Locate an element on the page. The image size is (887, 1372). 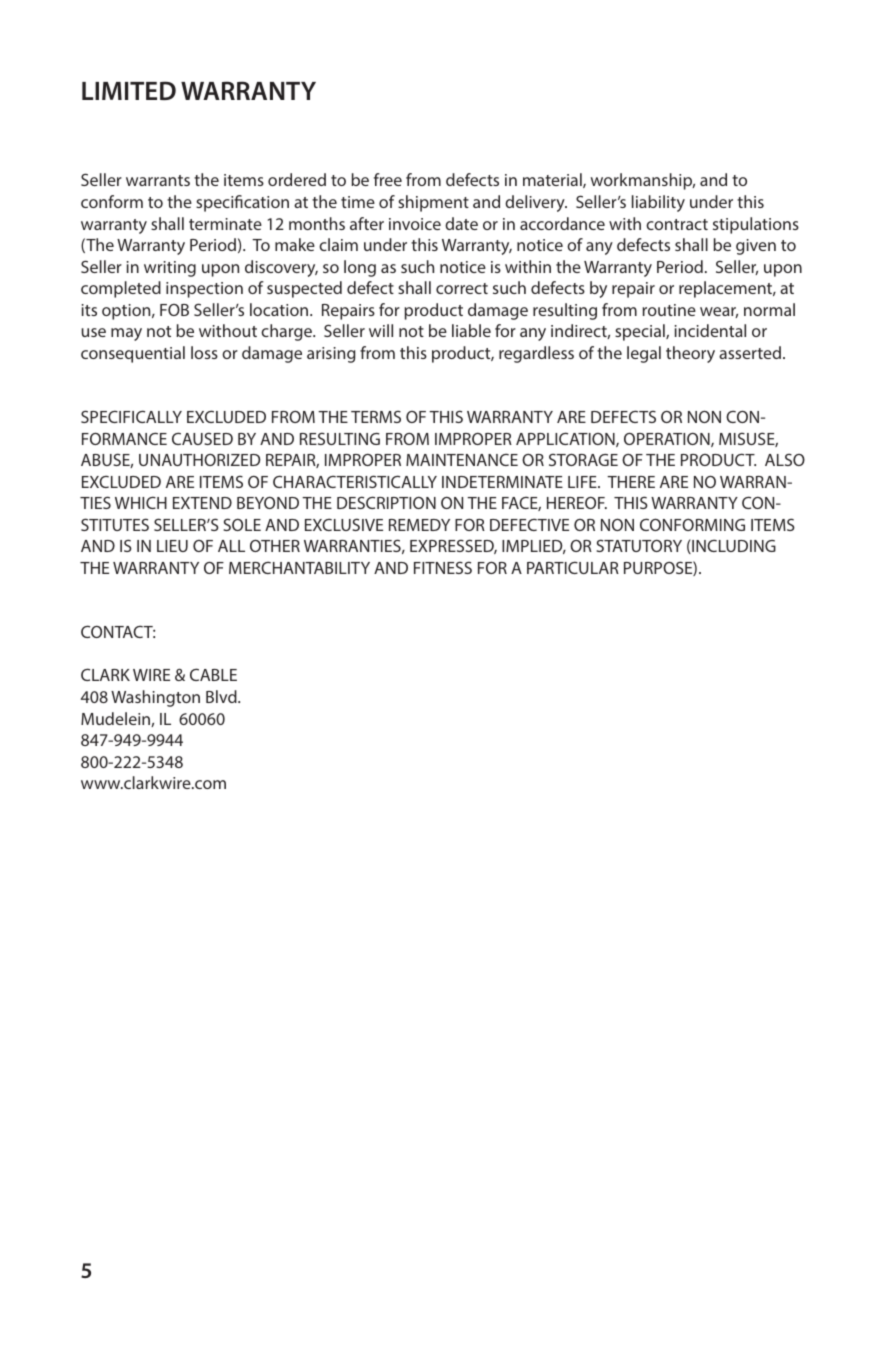
PARTICULAR is located at coordinates (573, 567).
